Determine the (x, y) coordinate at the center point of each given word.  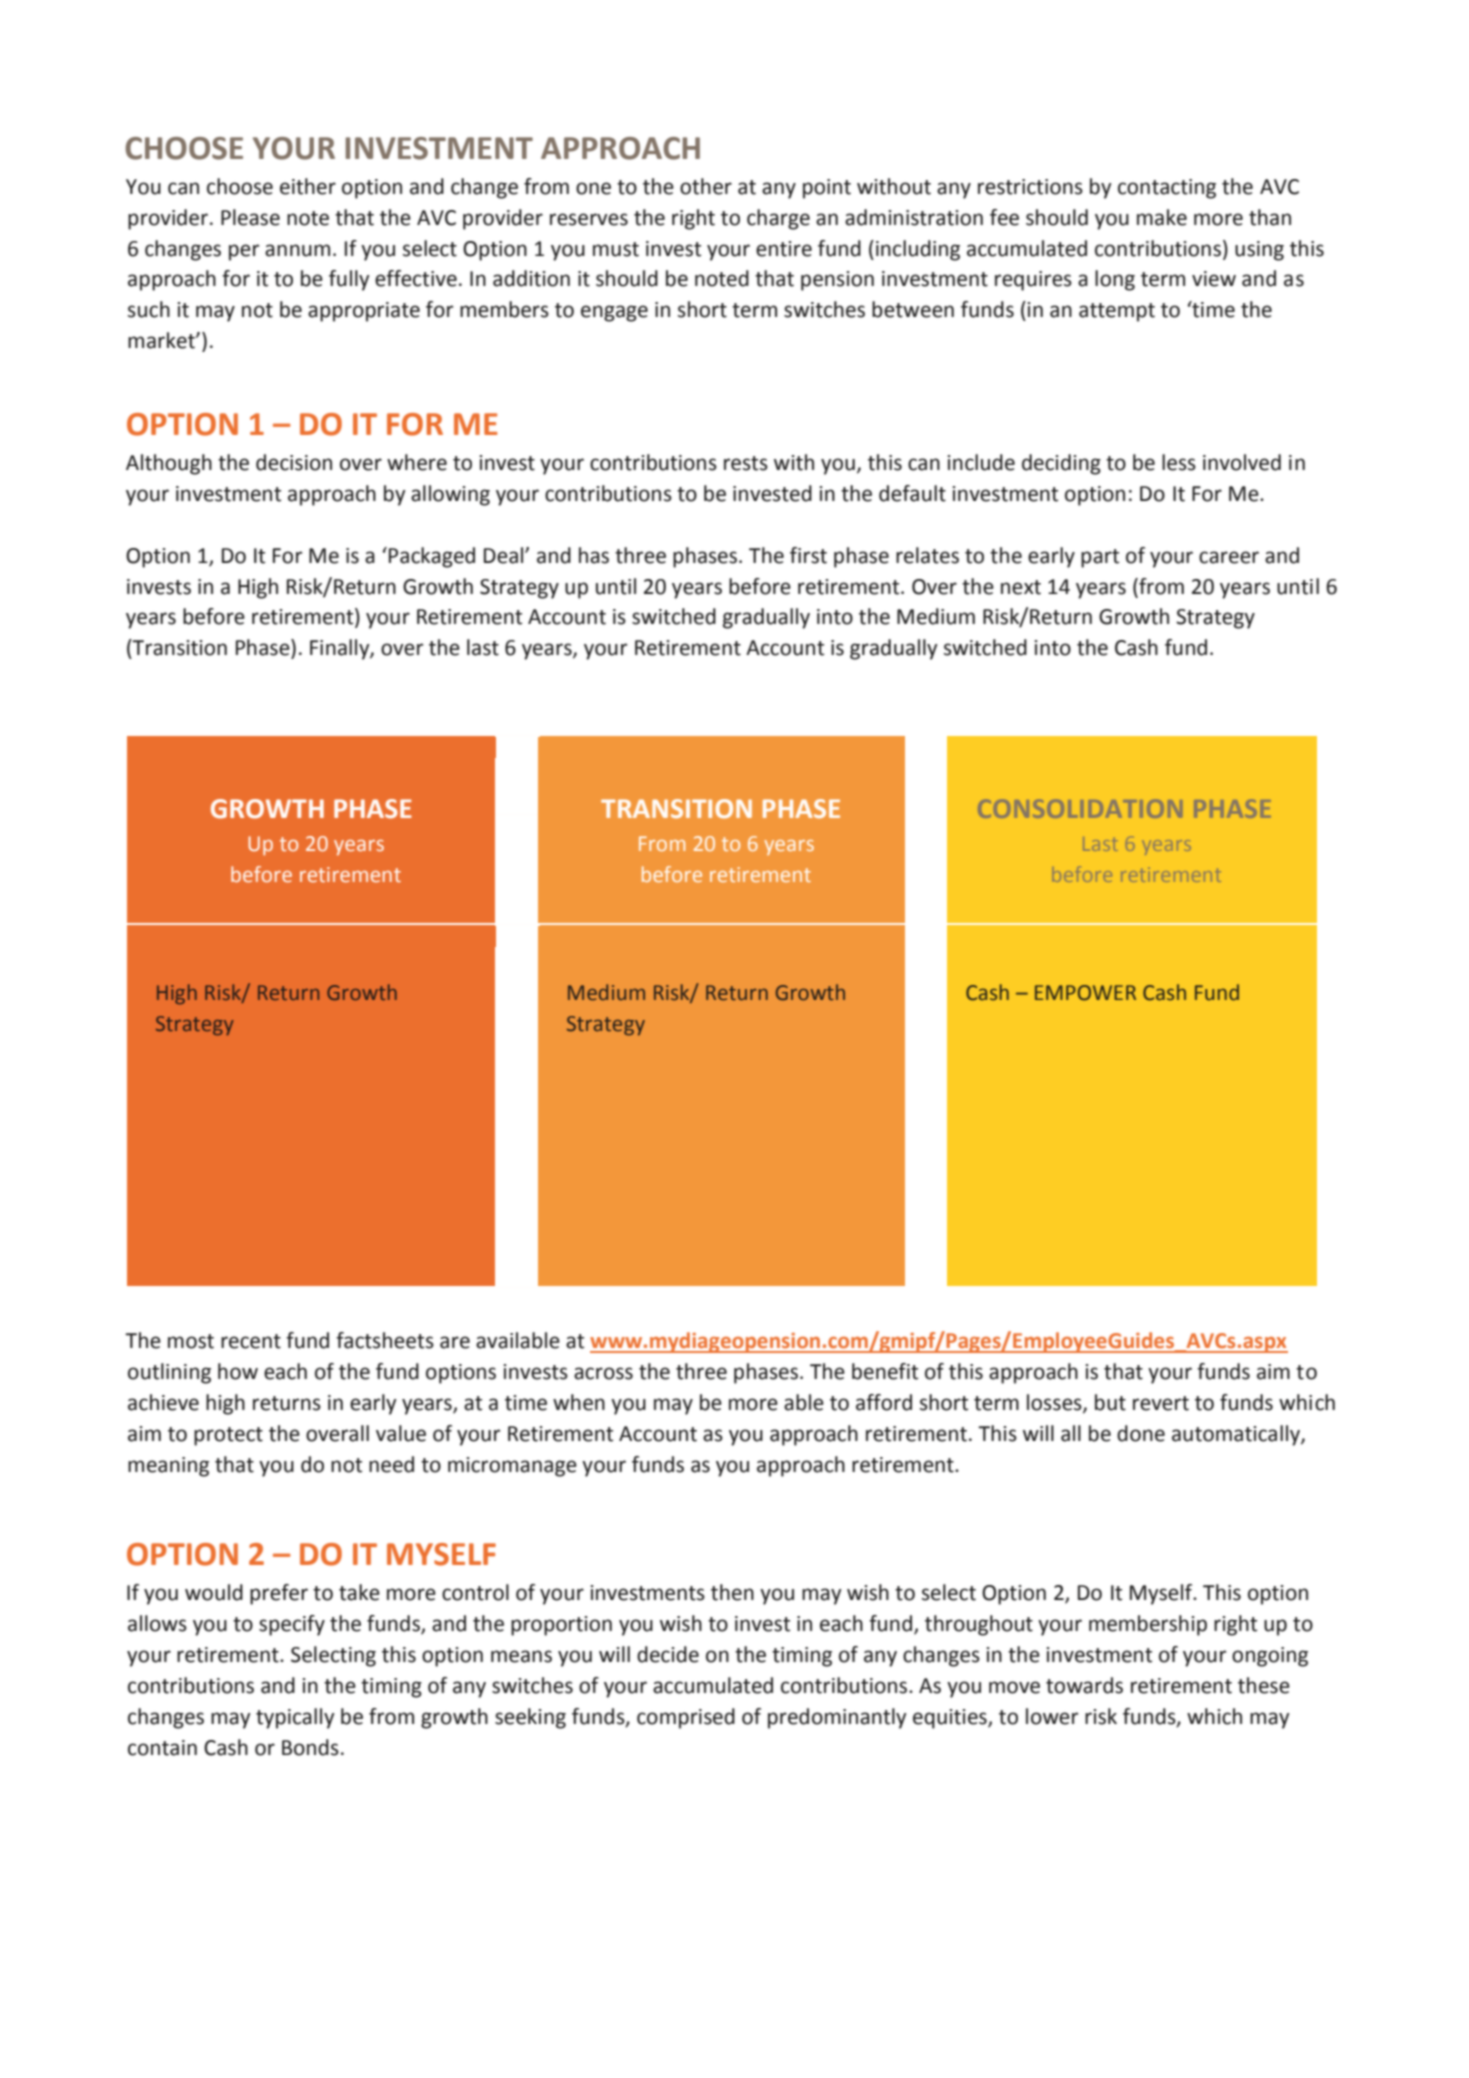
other (706, 186)
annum (297, 250)
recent (251, 1341)
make (1162, 217)
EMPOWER (1085, 993)
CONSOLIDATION (1080, 809)
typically (295, 1718)
